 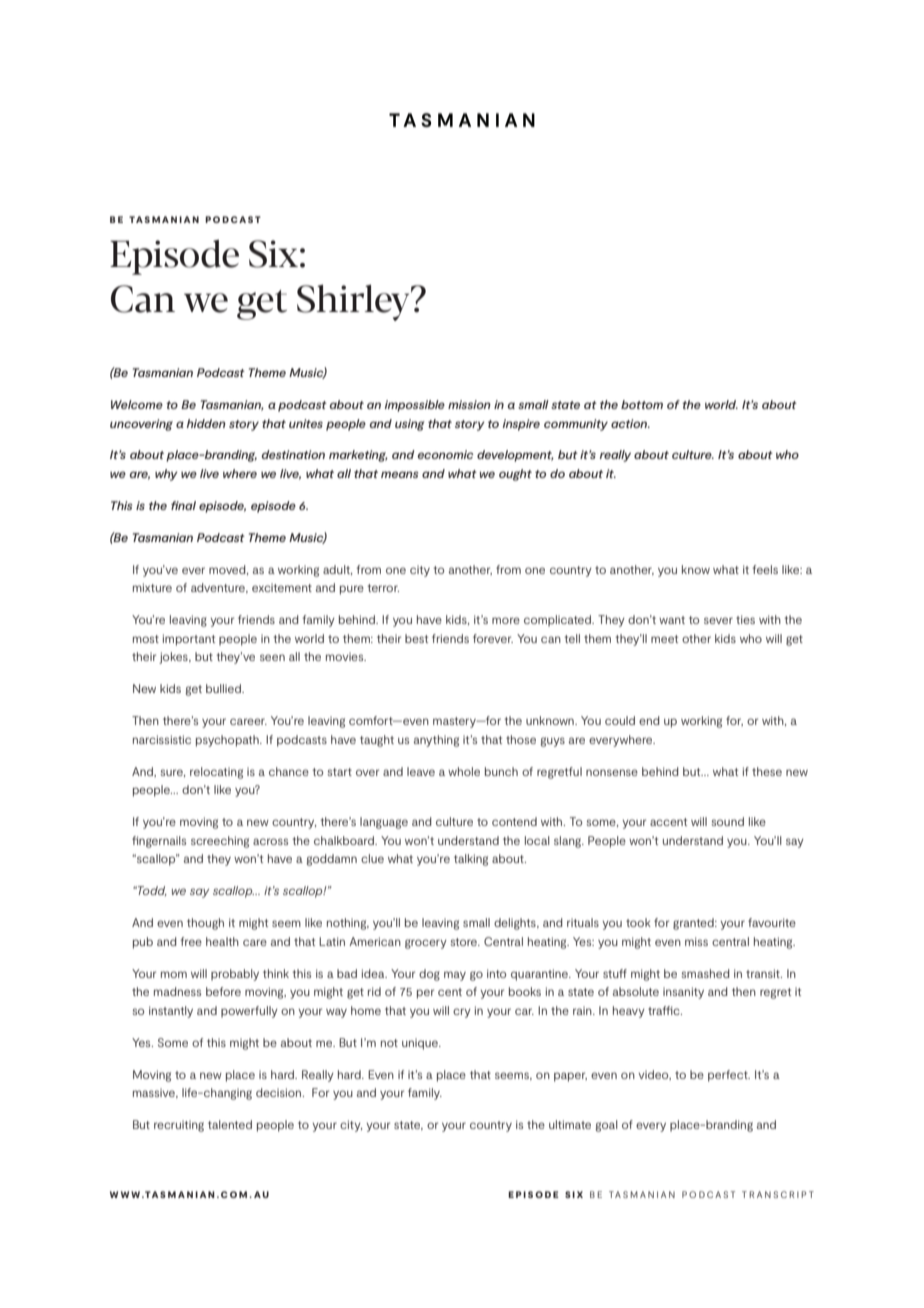 I want to click on talking, so click(x=471, y=860).
